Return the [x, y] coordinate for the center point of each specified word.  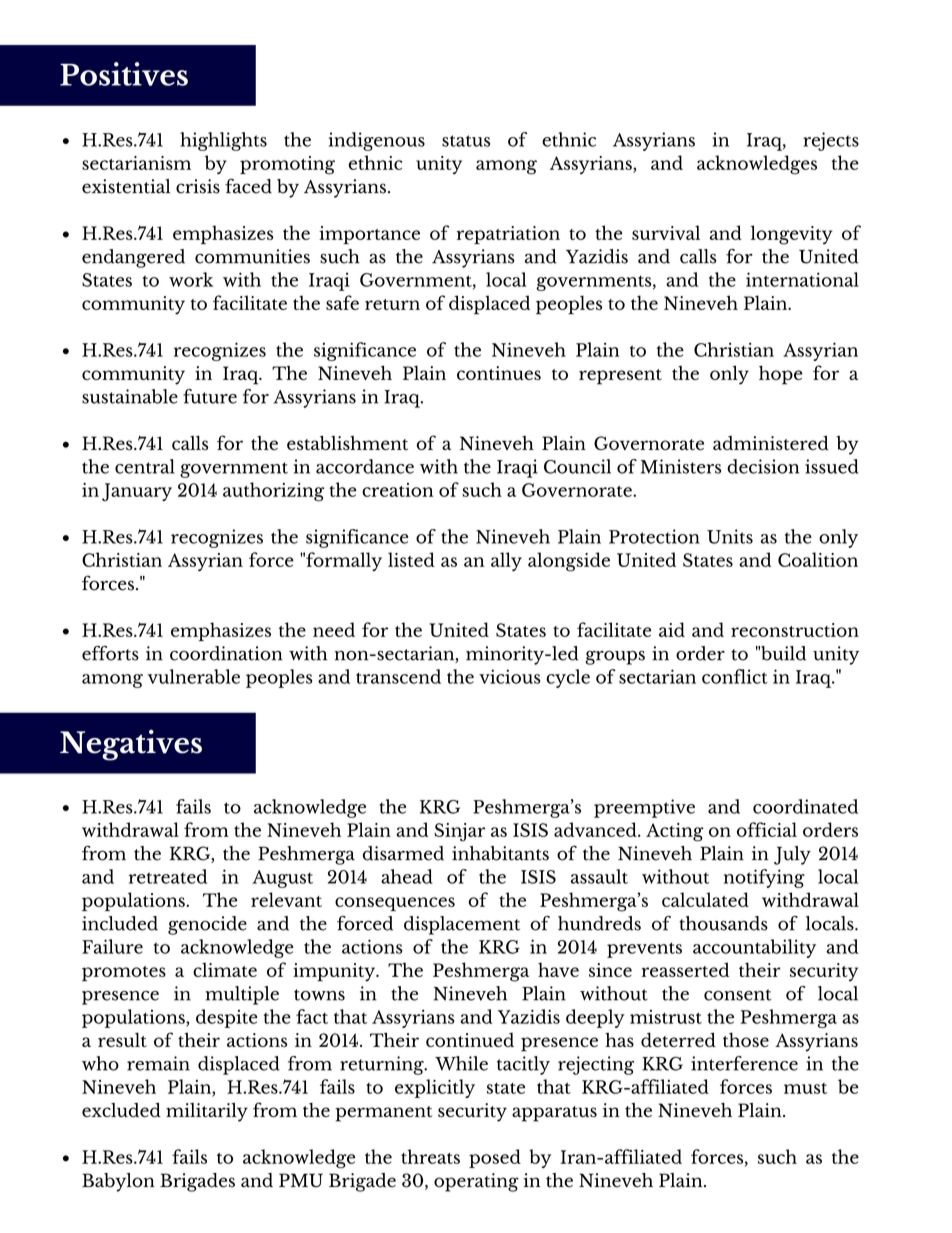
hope [780, 375]
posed [495, 1158]
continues [499, 373]
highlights [223, 141]
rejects [831, 141]
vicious [510, 676]
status [466, 141]
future [210, 396]
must [805, 1088]
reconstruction [795, 630]
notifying [764, 878]
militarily [207, 1112]
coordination [226, 653]
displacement [462, 925]
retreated [168, 876]
